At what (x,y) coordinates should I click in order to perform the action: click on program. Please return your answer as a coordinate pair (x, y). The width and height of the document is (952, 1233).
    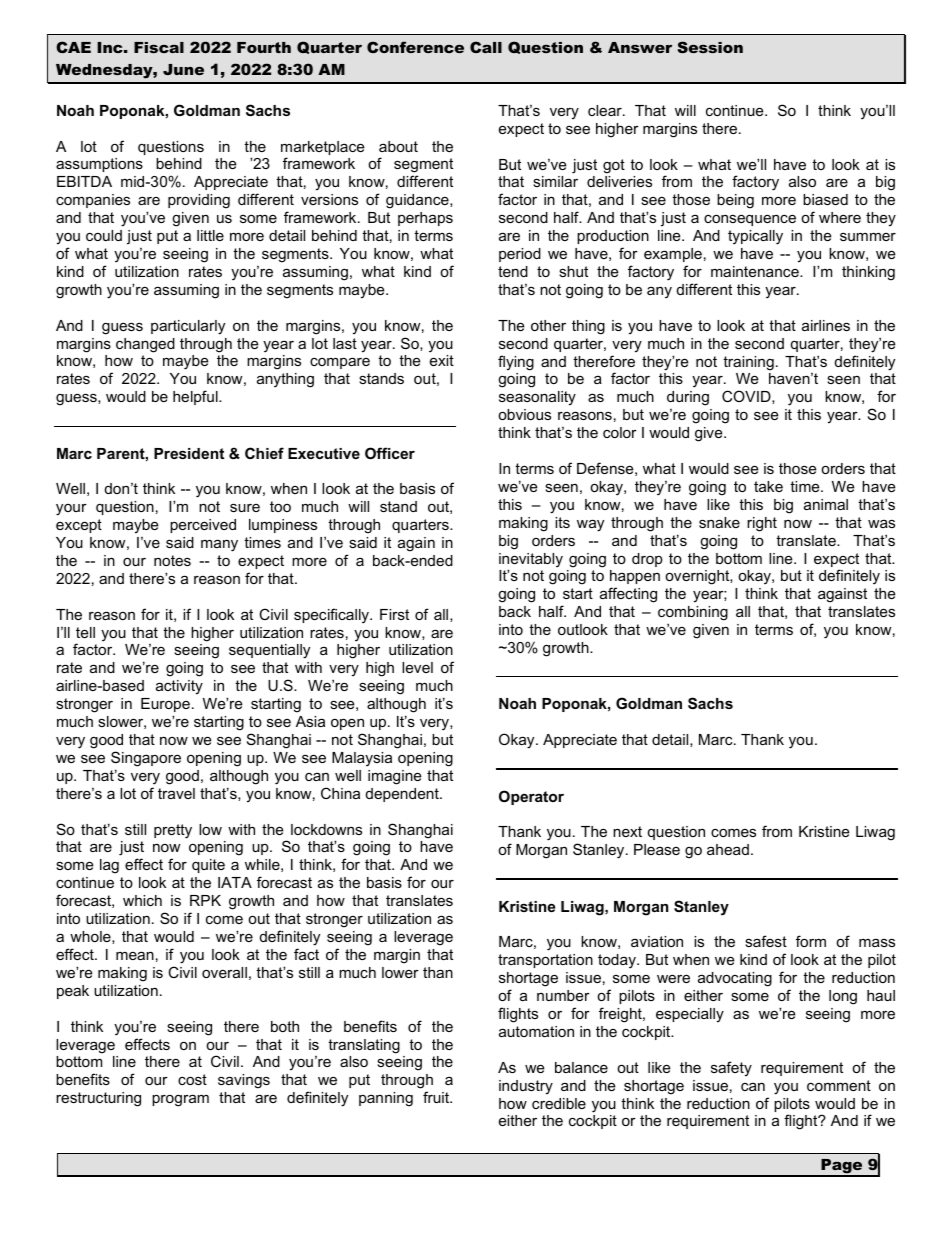
    Looking at the image, I should click on (180, 1100).
